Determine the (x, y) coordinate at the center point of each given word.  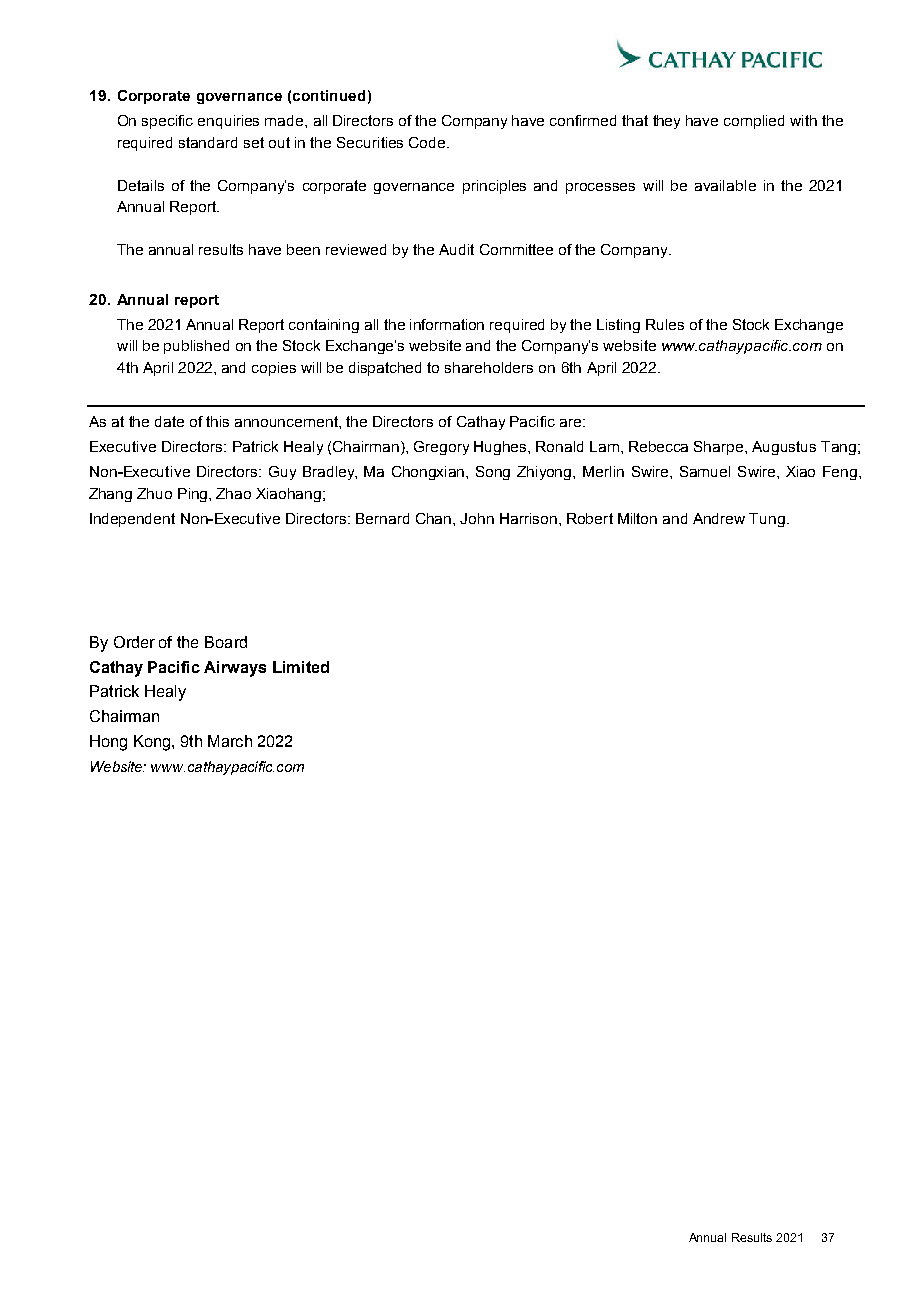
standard (208, 142)
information (447, 324)
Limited (301, 667)
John (477, 518)
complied (754, 122)
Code (428, 142)
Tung (767, 520)
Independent (132, 520)
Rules (665, 324)
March (230, 741)
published (196, 347)
